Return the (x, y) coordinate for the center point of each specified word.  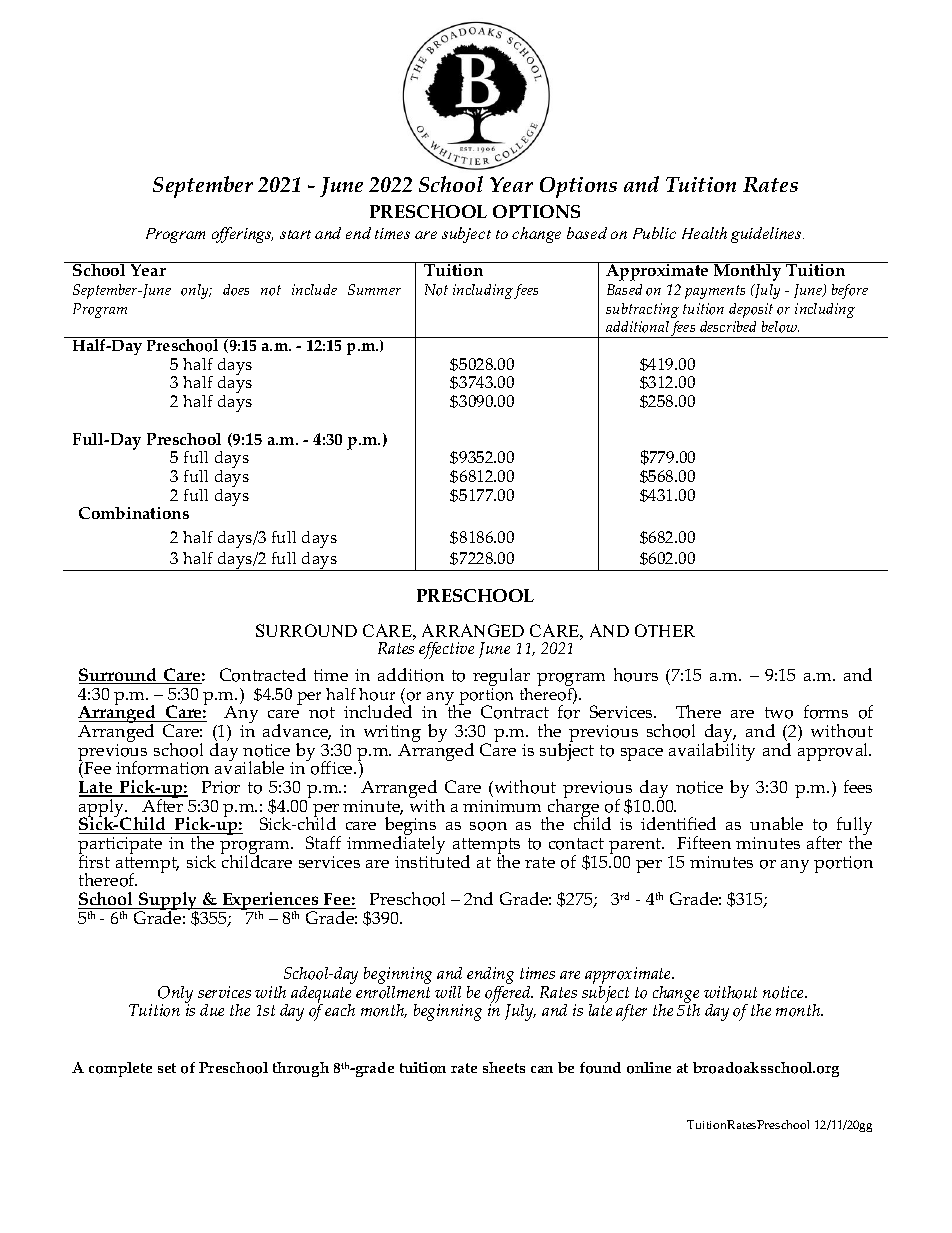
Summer (374, 289)
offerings (242, 235)
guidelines (767, 235)
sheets (504, 1067)
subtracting (642, 310)
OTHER (665, 630)
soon (488, 826)
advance (297, 732)
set (167, 1068)
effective (446, 650)
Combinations (134, 513)
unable (776, 823)
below (780, 327)
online (649, 1068)
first (94, 860)
